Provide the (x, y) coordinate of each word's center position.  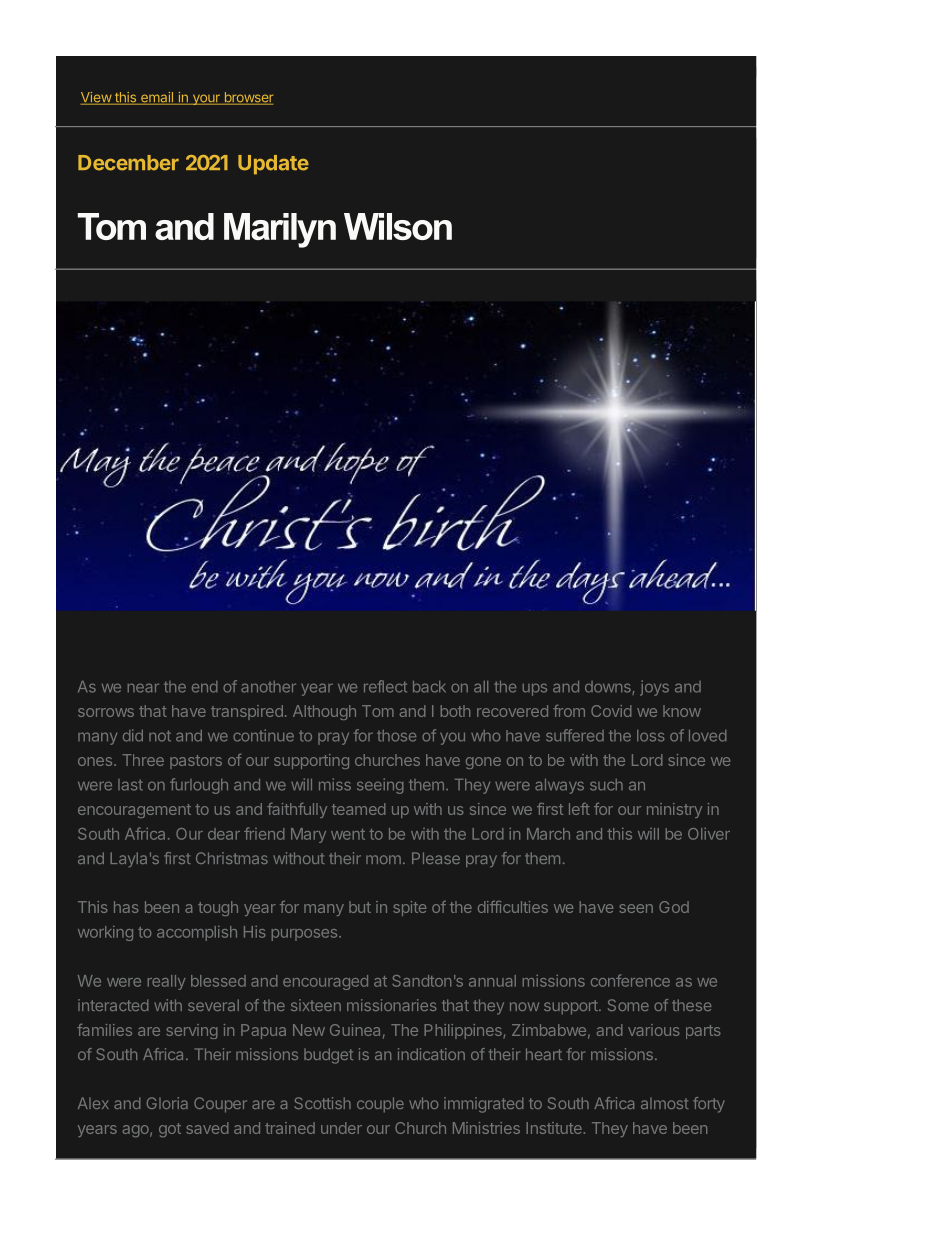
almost (665, 1103)
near (143, 688)
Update (273, 165)
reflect (385, 686)
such (606, 785)
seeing (380, 786)
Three (143, 760)
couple (380, 1105)
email (157, 98)
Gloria (167, 1103)
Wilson (398, 226)
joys (654, 688)
